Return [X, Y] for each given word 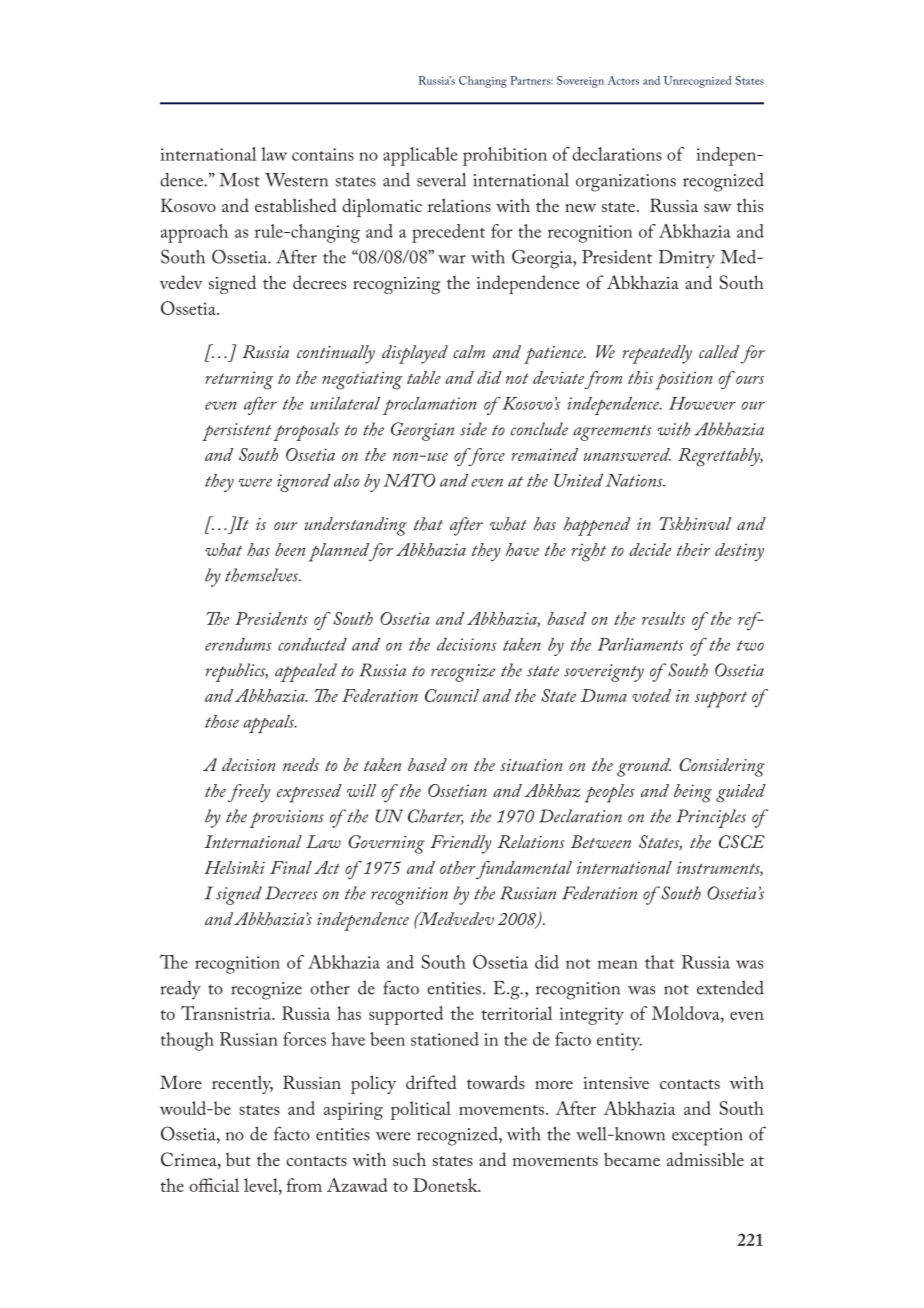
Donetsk [446, 1185]
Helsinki [234, 867]
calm [469, 351]
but [238, 1159]
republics [236, 672]
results [663, 618]
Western [296, 180]
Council [452, 695]
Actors [623, 80]
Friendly [460, 844]
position [684, 380]
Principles [711, 818]
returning [239, 380]
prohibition [505, 156]
